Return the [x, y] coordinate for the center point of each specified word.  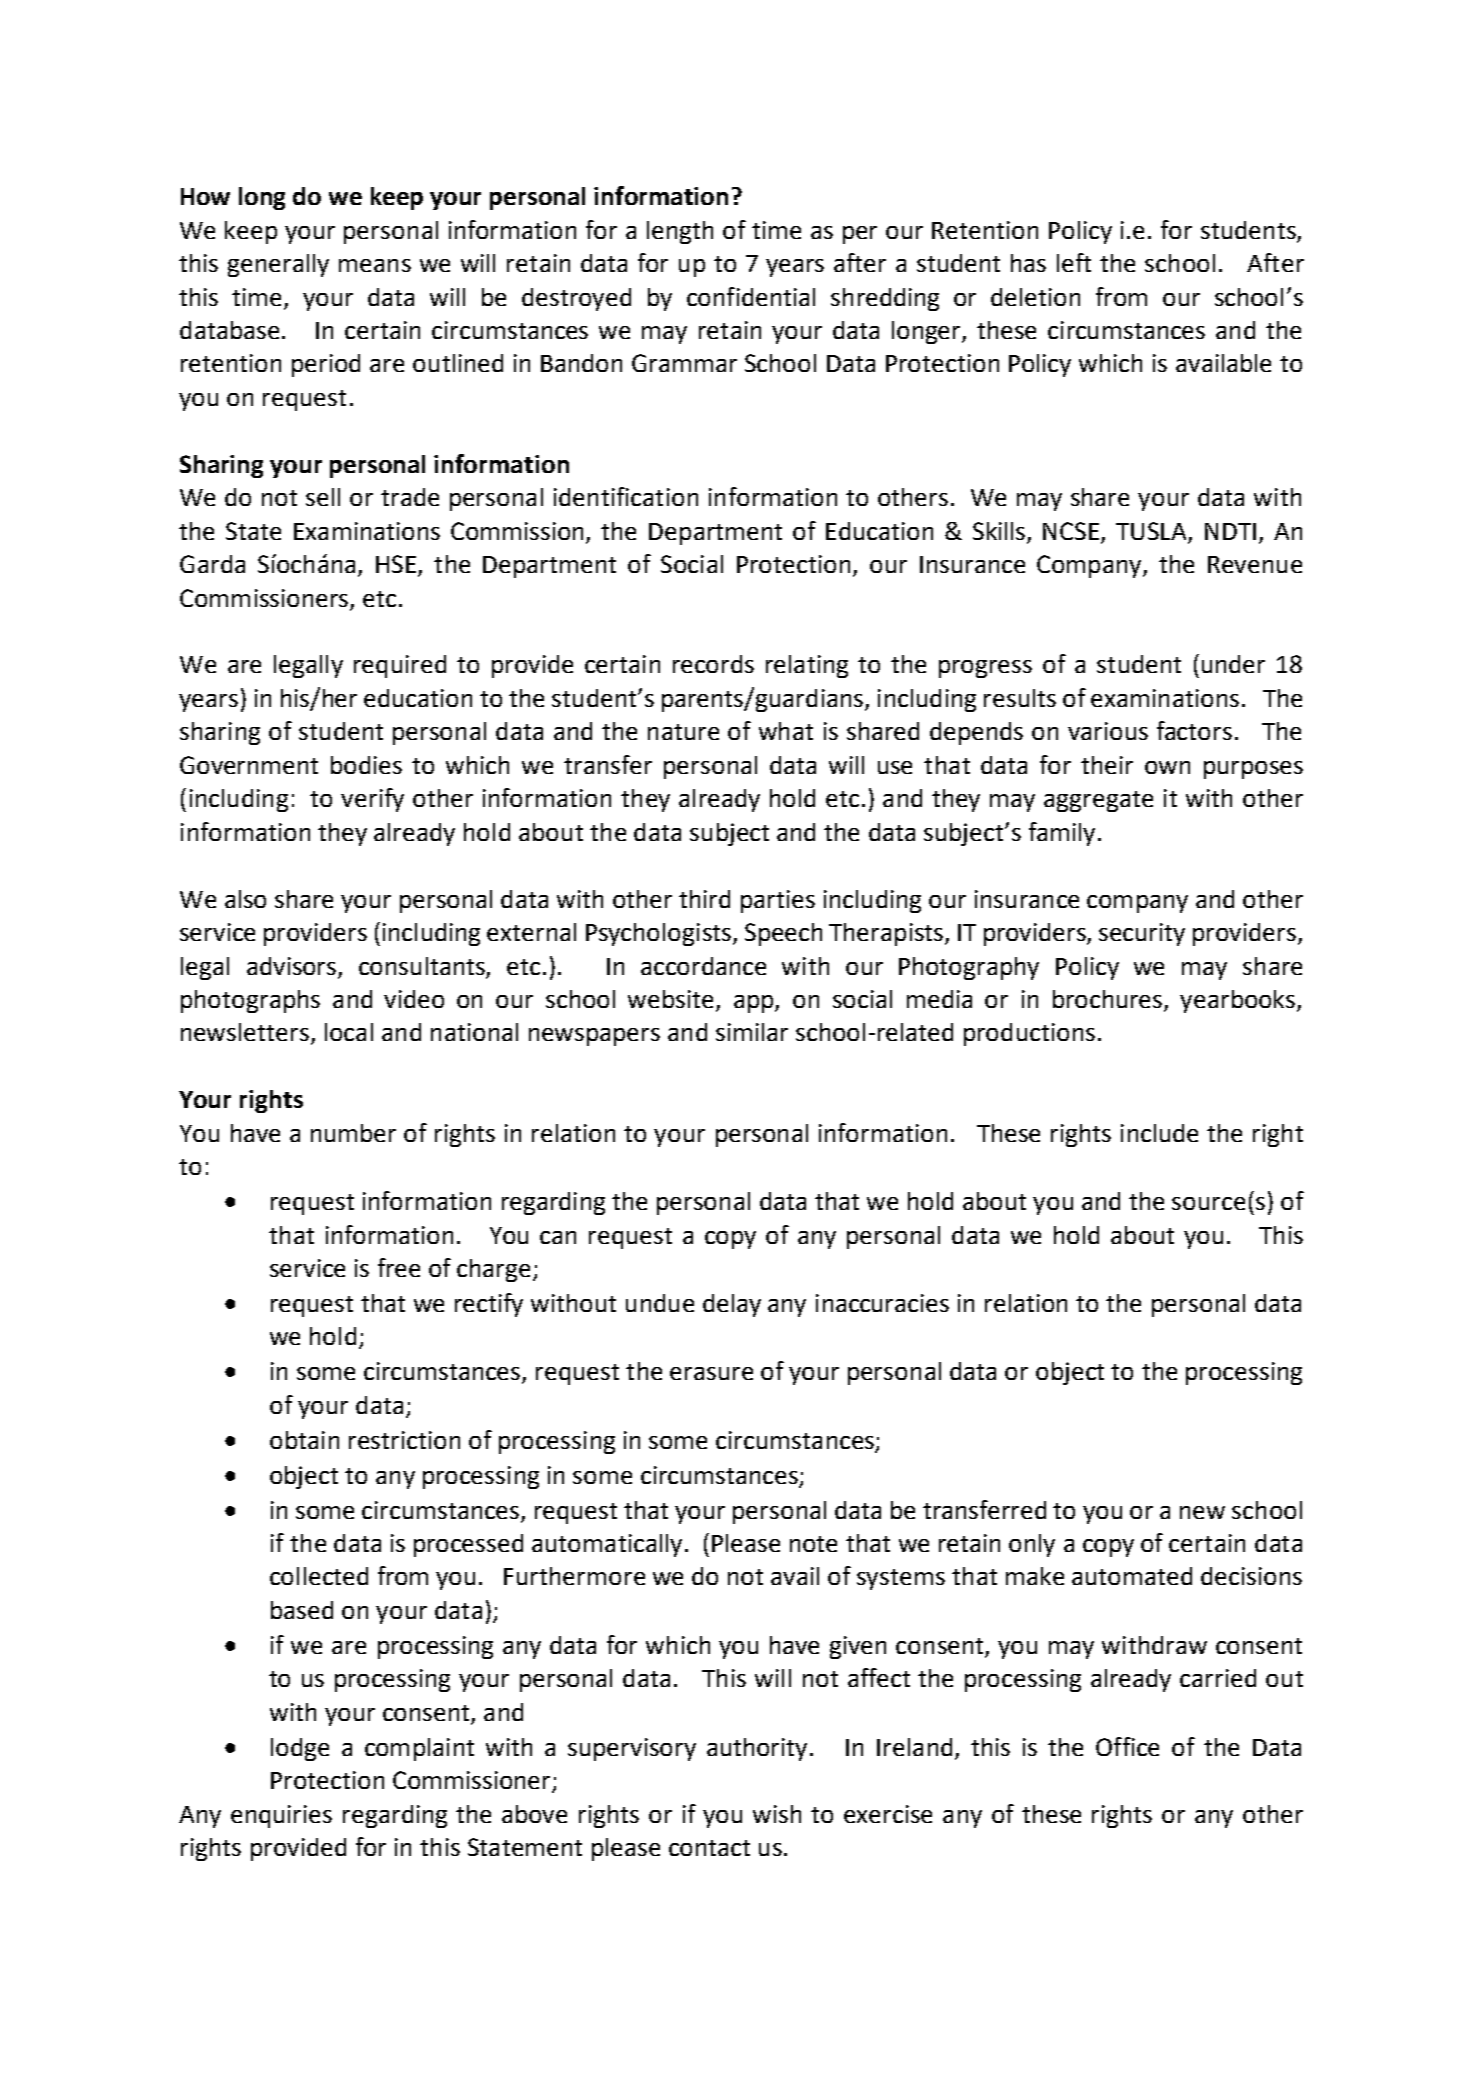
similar [752, 1032]
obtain [304, 1440]
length [680, 232]
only [1032, 1545]
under [1233, 664]
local [349, 1032]
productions [1029, 1034]
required [400, 666]
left [1074, 262]
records [713, 664]
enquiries [281, 1816]
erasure [711, 1373]
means [375, 265]
